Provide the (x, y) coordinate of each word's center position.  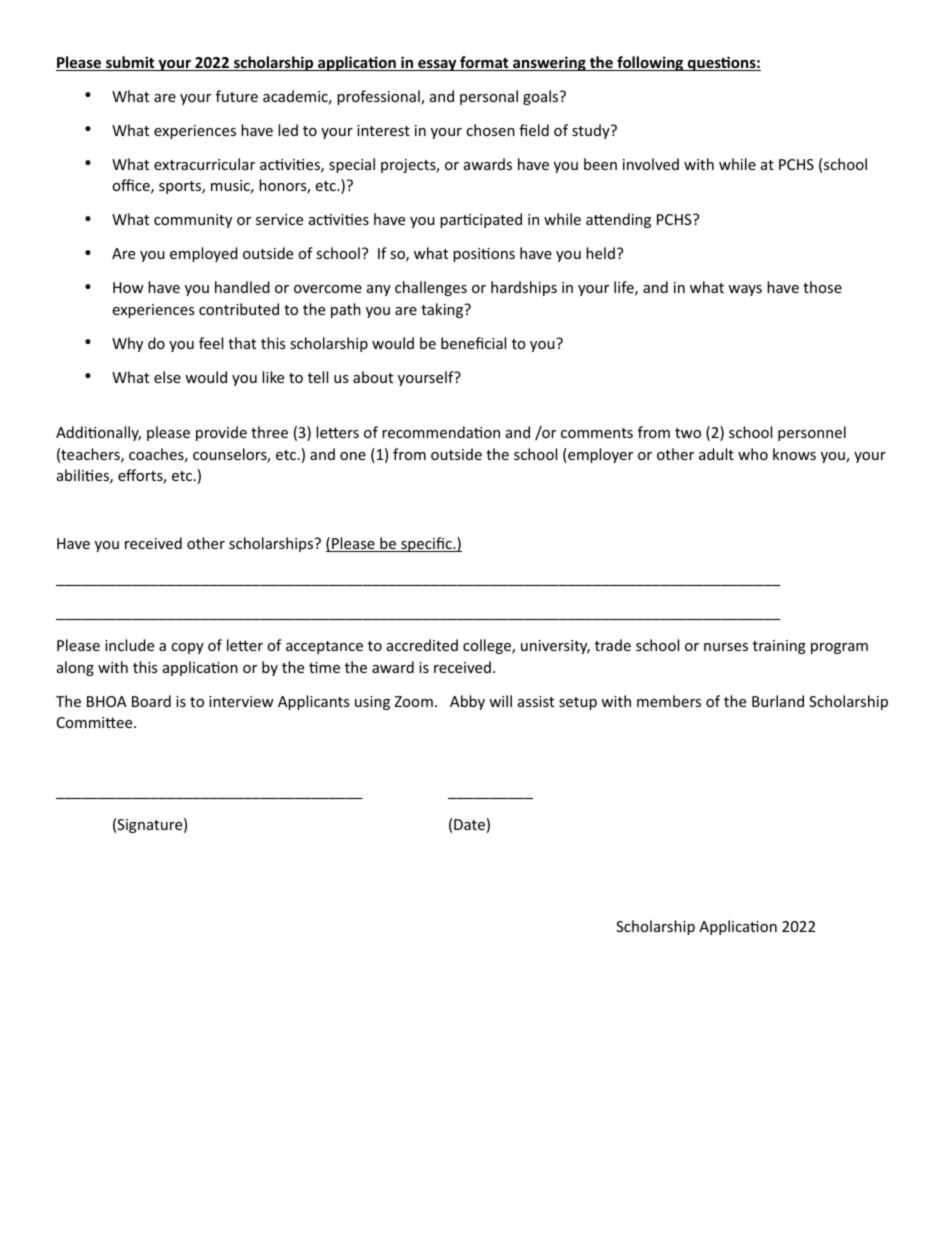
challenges (431, 288)
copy (187, 648)
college (488, 646)
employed (204, 254)
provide (221, 433)
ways (745, 290)
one (353, 456)
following (650, 63)
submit (130, 63)
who (753, 454)
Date (469, 824)
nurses (726, 647)
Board (151, 701)
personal (489, 97)
